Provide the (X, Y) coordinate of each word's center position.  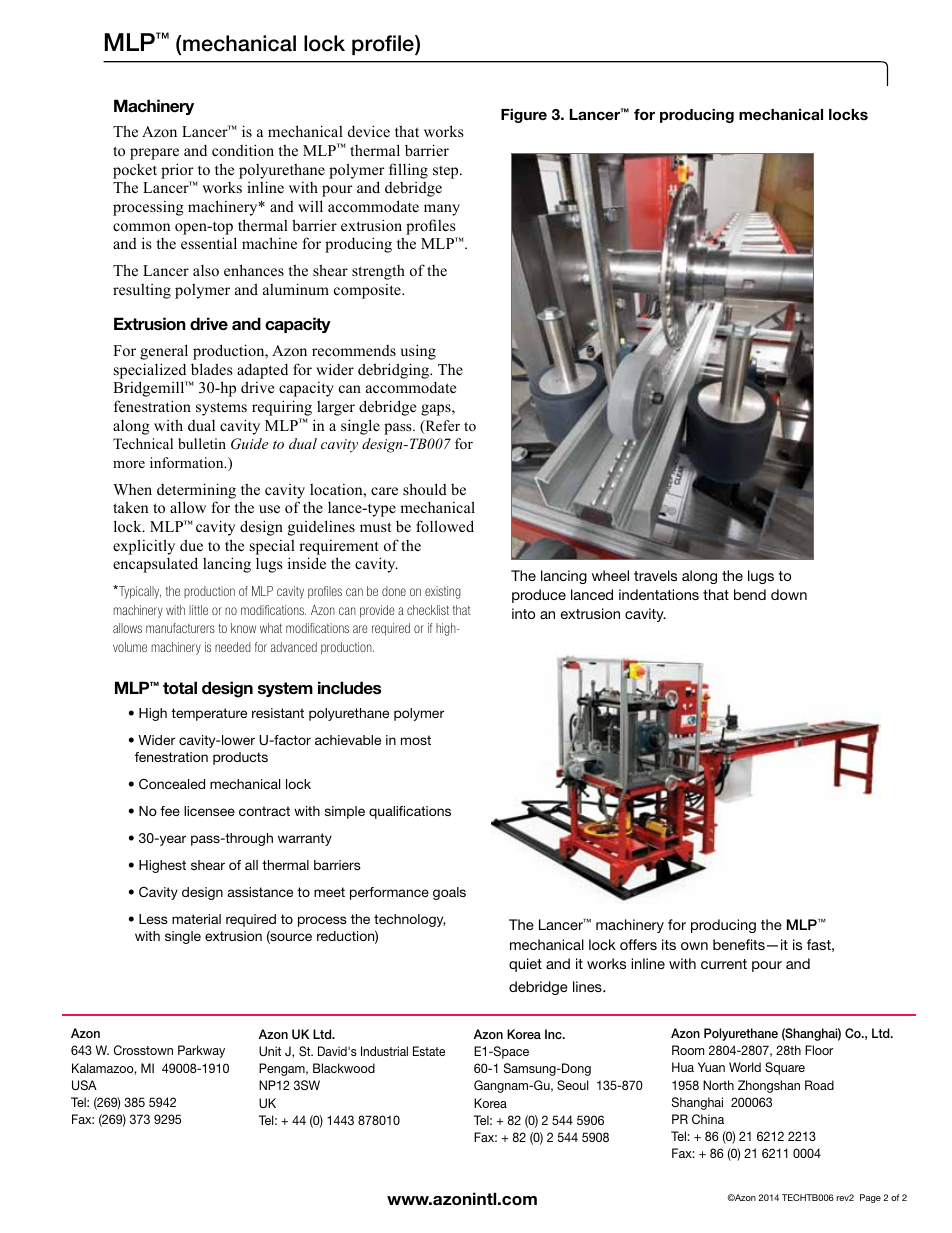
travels (655, 575)
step (447, 172)
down (789, 594)
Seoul (572, 1085)
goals (449, 893)
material (196, 919)
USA (84, 1085)
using (418, 352)
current (724, 964)
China (708, 1119)
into (523, 613)
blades (211, 369)
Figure (524, 116)
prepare (154, 154)
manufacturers (180, 628)
